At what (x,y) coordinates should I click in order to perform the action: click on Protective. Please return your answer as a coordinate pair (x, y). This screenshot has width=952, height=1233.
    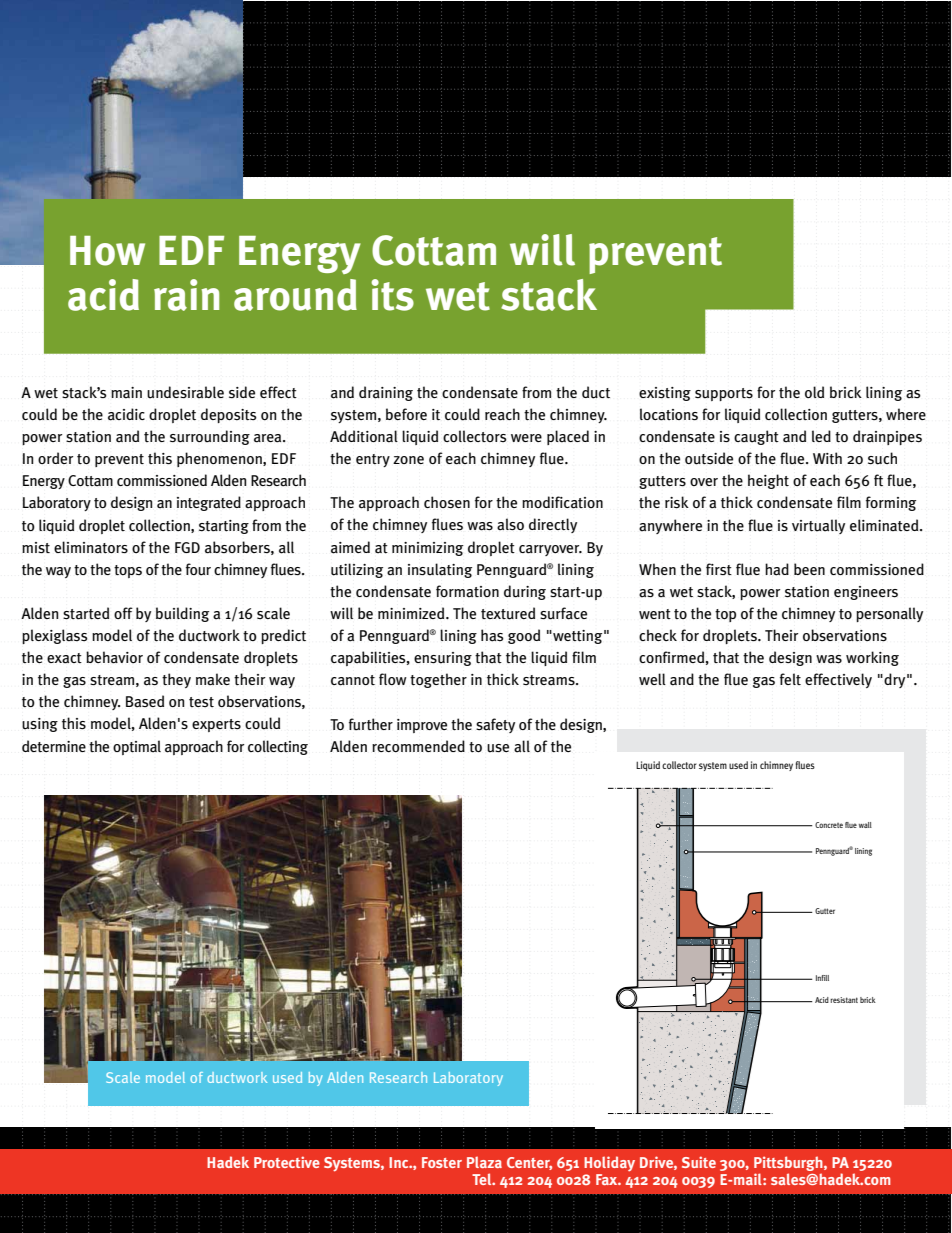
    Looking at the image, I should click on (287, 1162).
